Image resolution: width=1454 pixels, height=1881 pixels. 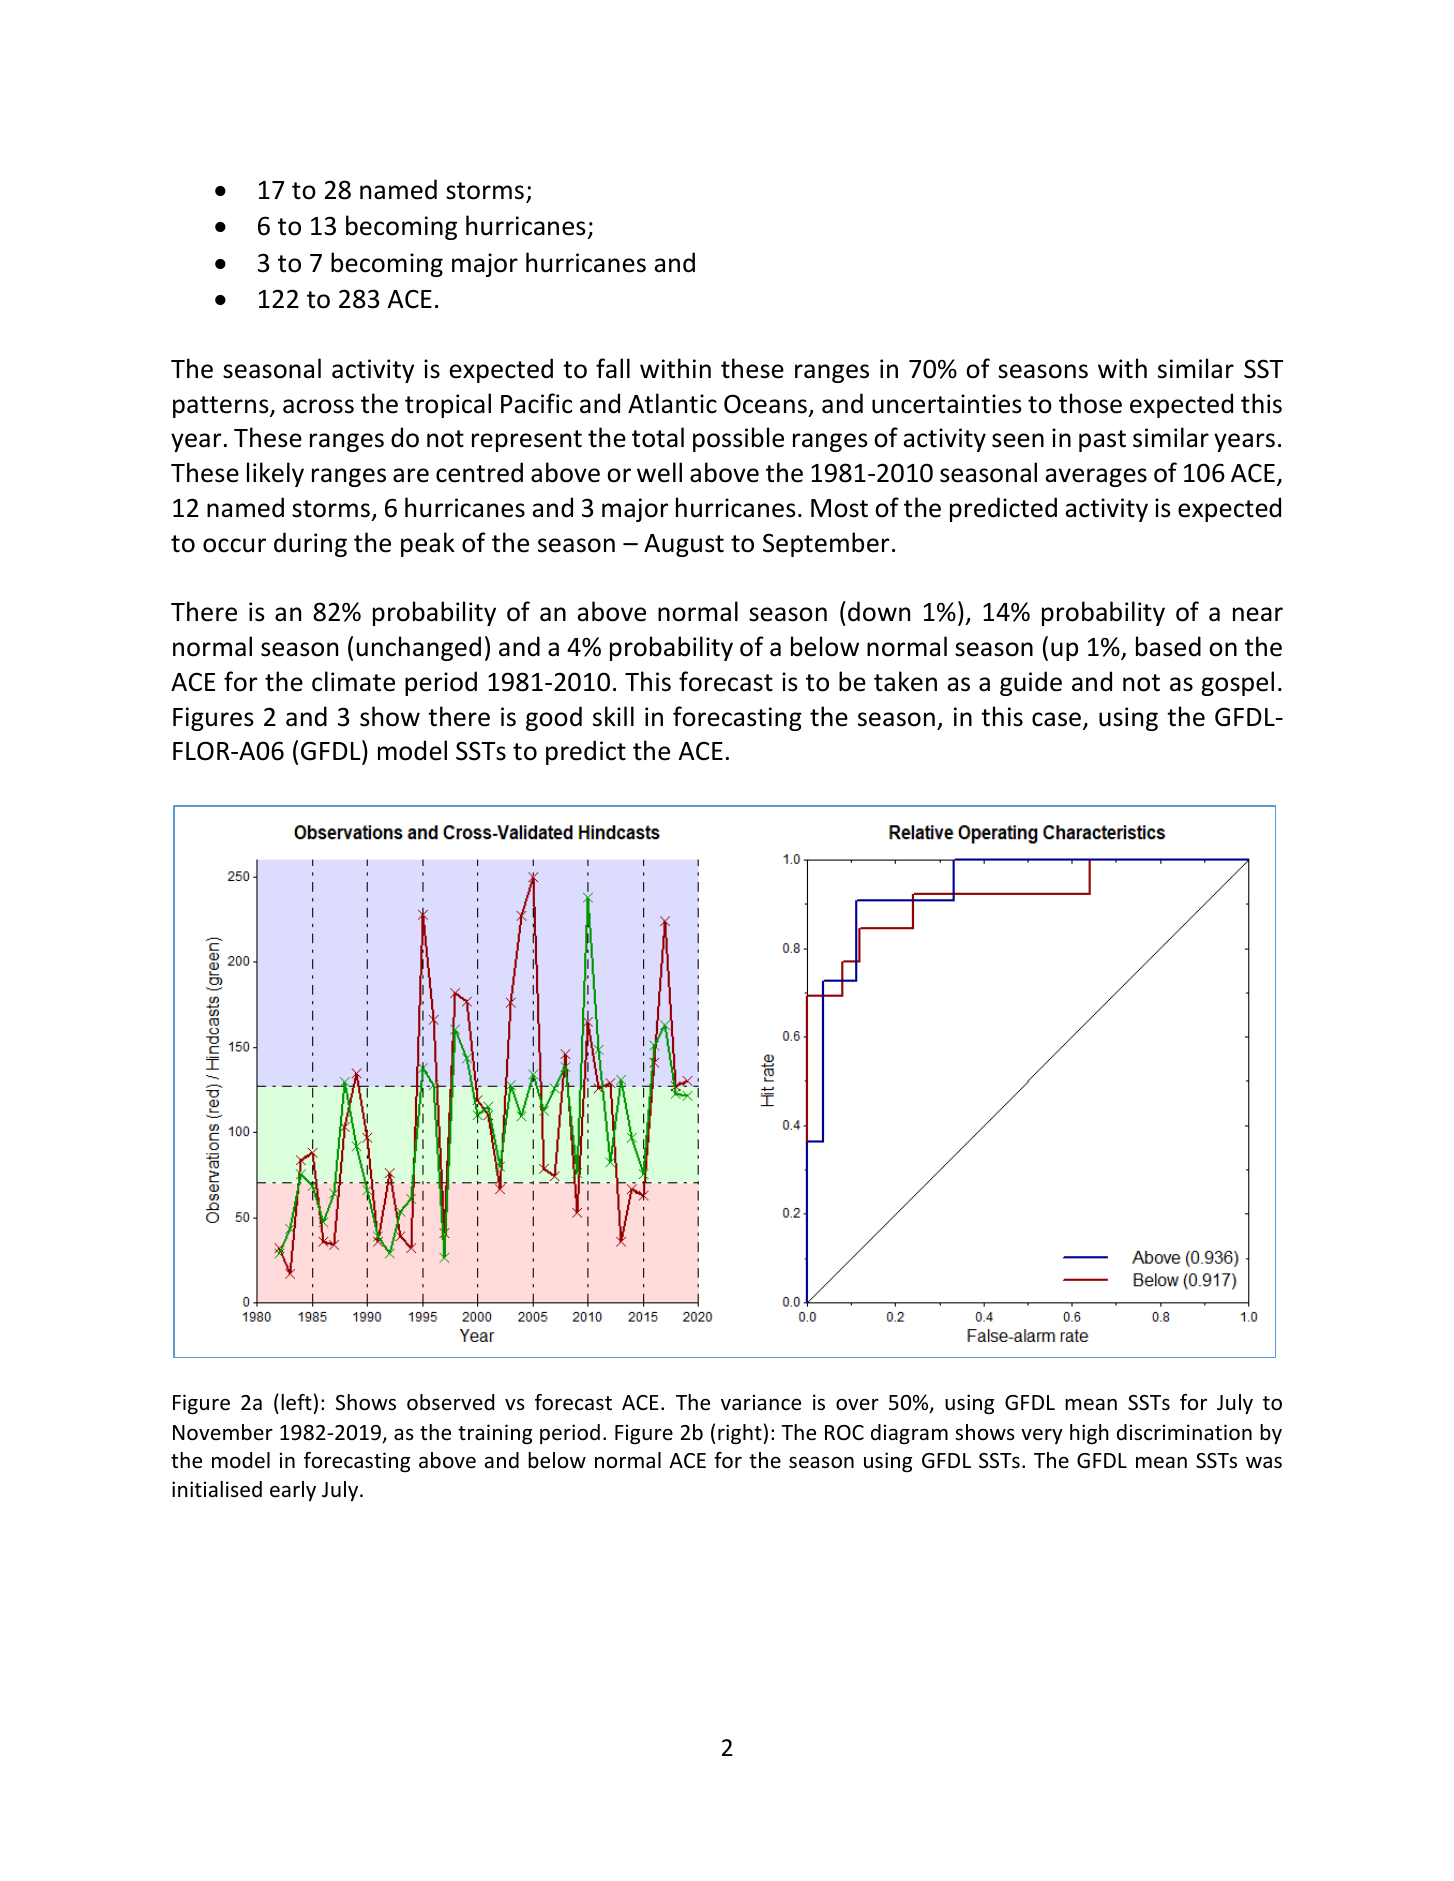 I want to click on unchanged, so click(x=419, y=648).
